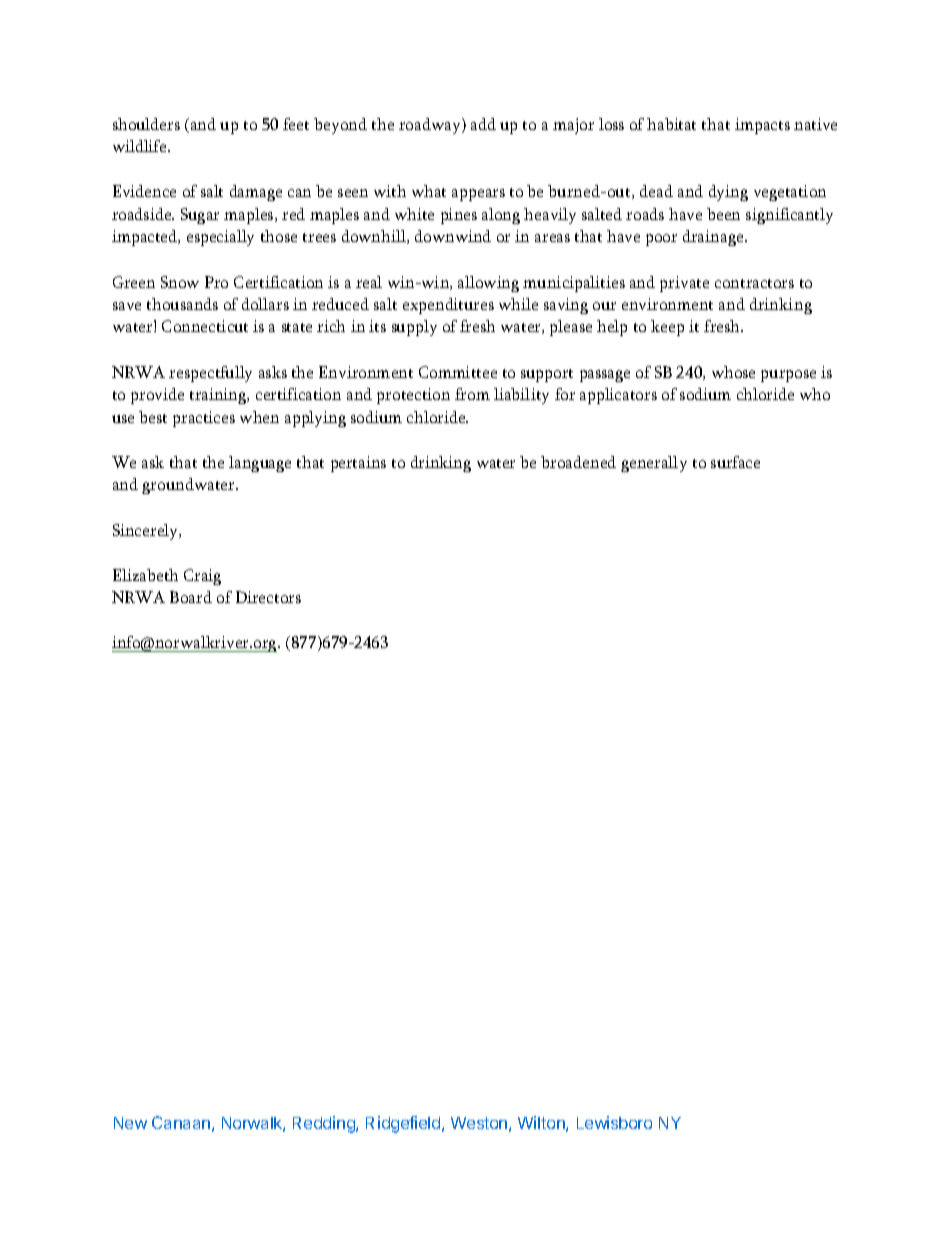 The height and width of the page is (1233, 952). Describe the element at coordinates (735, 462) in the page. I see `surface` at that location.
